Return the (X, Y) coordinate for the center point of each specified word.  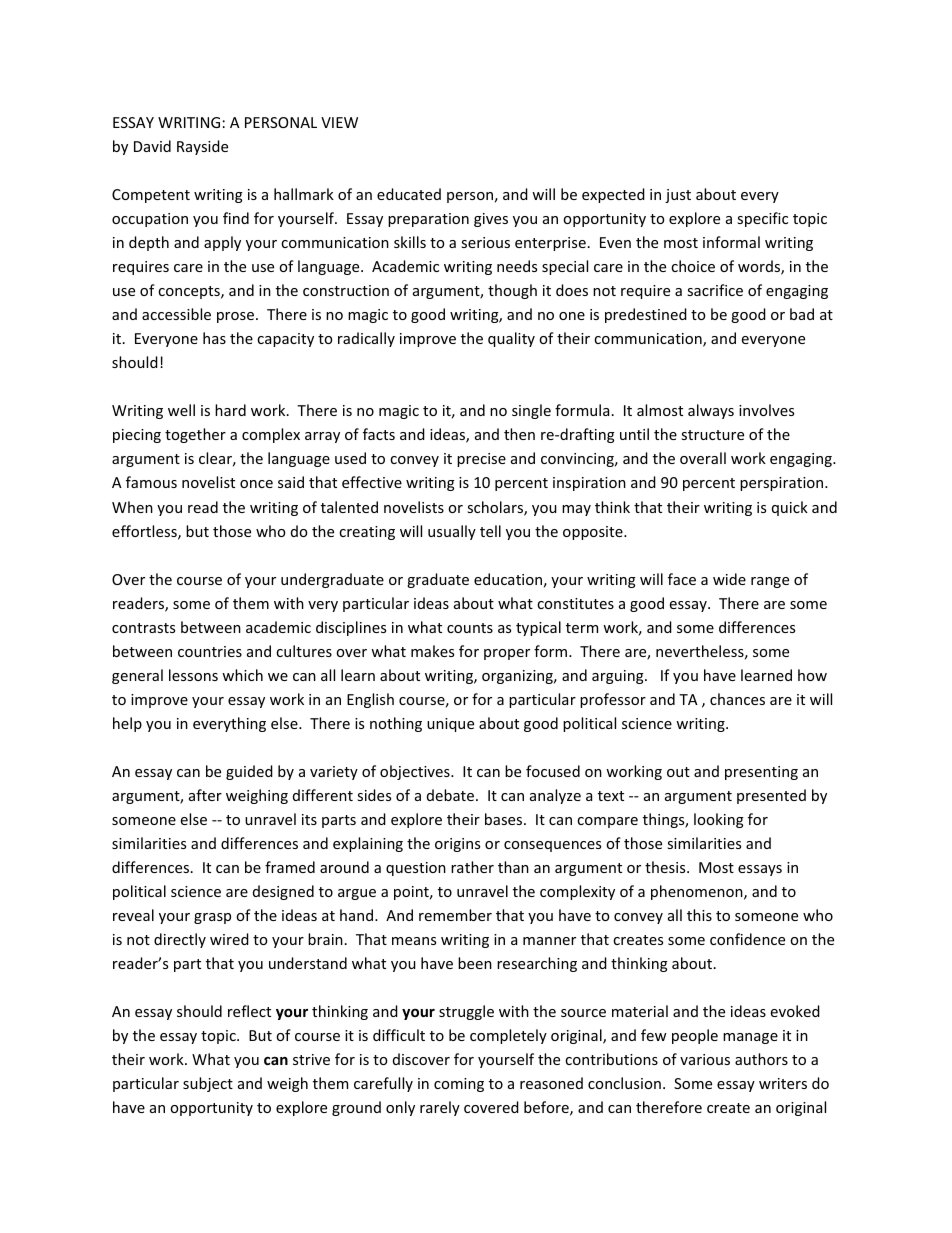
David (152, 146)
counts (470, 628)
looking (719, 820)
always (711, 411)
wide (729, 579)
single (531, 411)
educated (409, 194)
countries (210, 651)
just (678, 196)
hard (230, 410)
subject (208, 1084)
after (205, 795)
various (705, 1059)
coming (459, 1085)
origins (457, 845)
